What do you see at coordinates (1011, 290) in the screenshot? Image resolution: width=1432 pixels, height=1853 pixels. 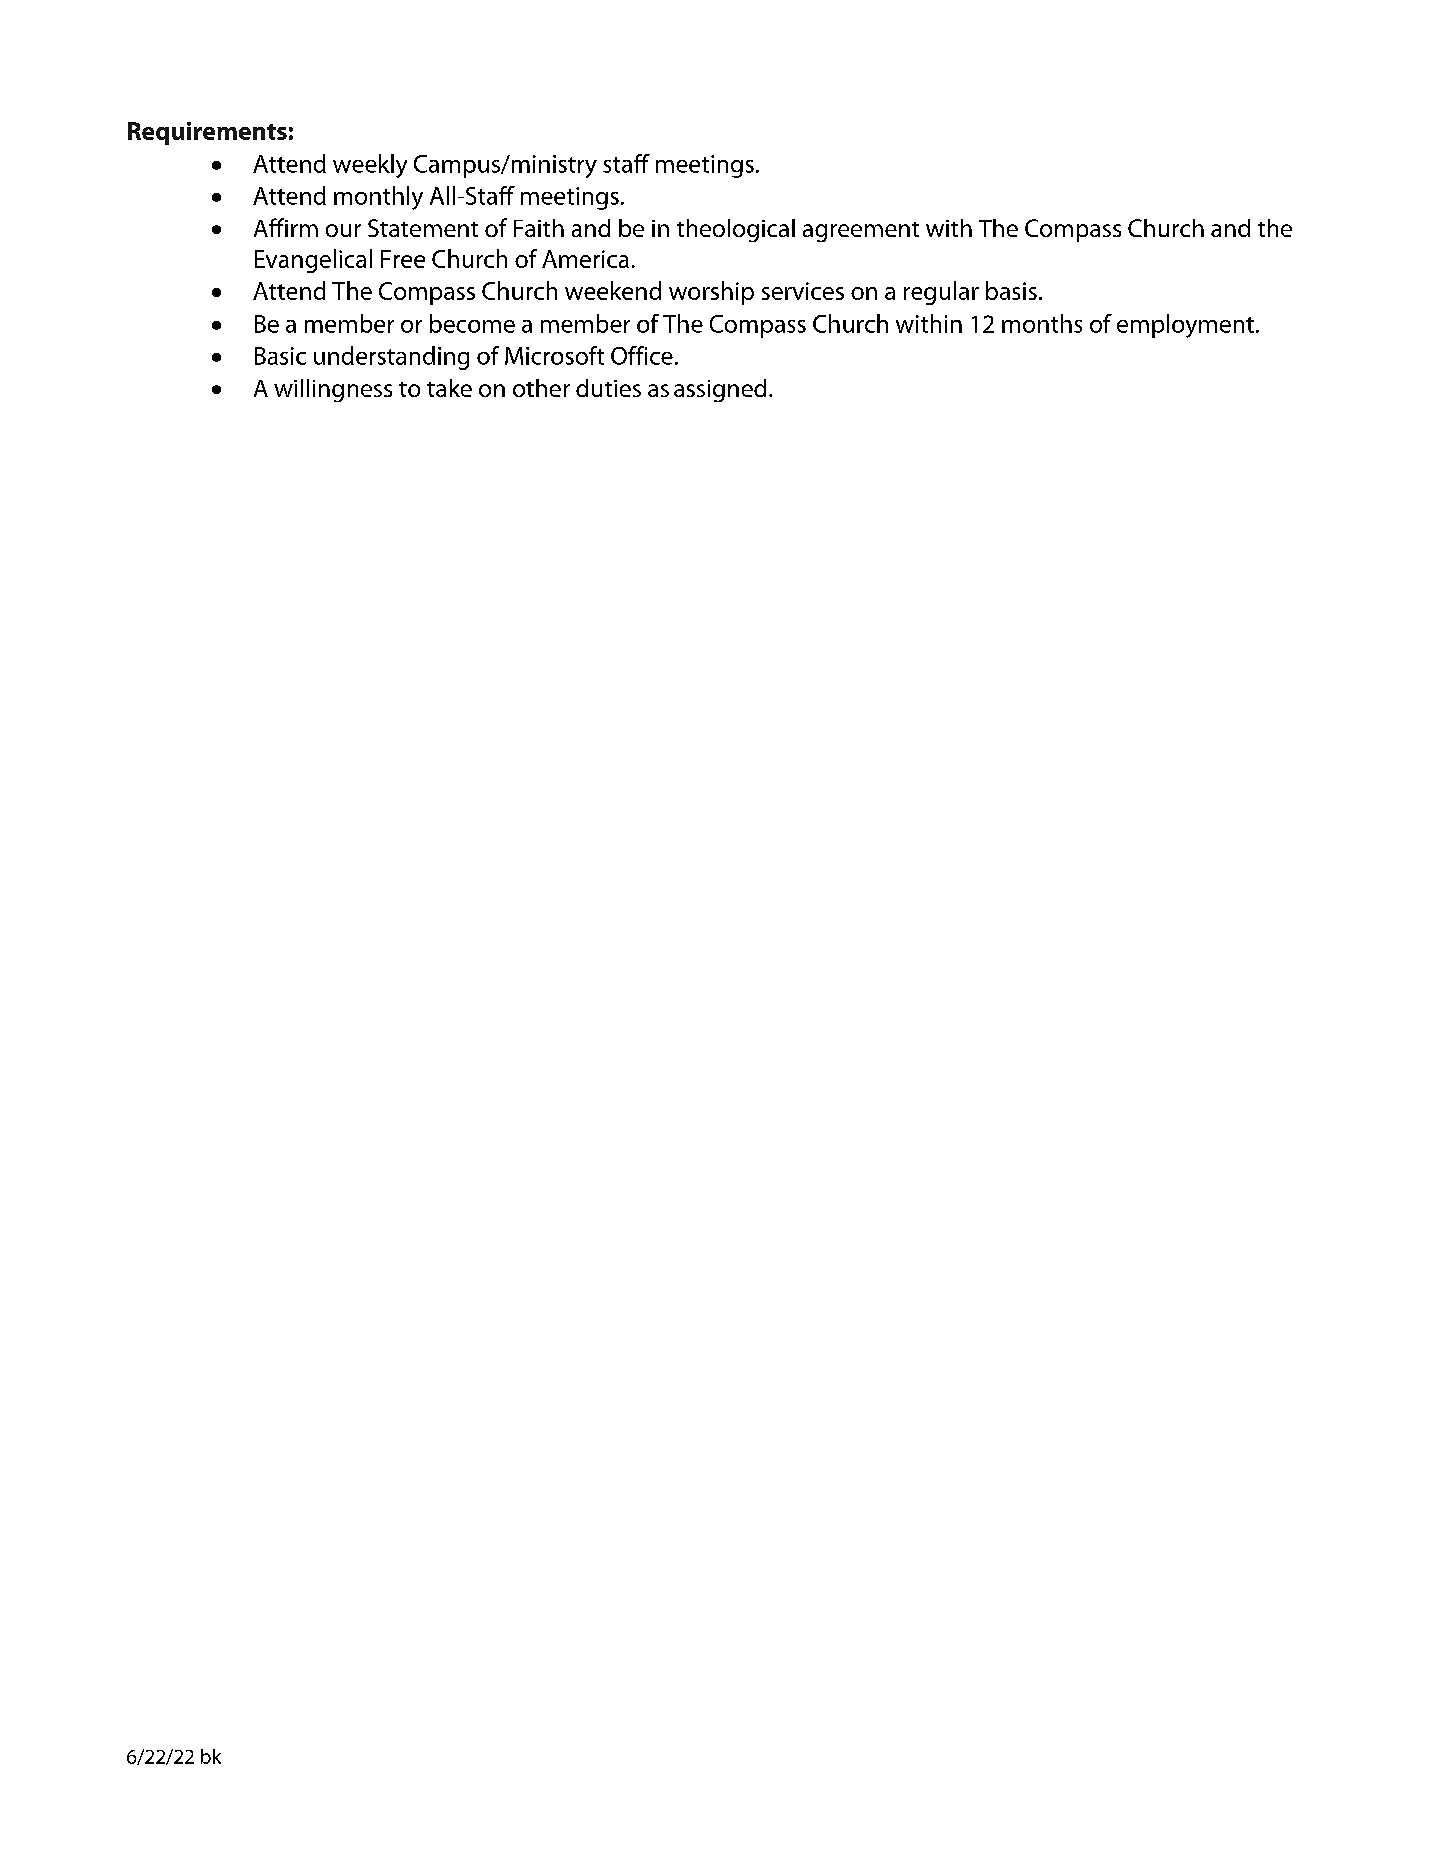 I see `basis` at bounding box center [1011, 290].
